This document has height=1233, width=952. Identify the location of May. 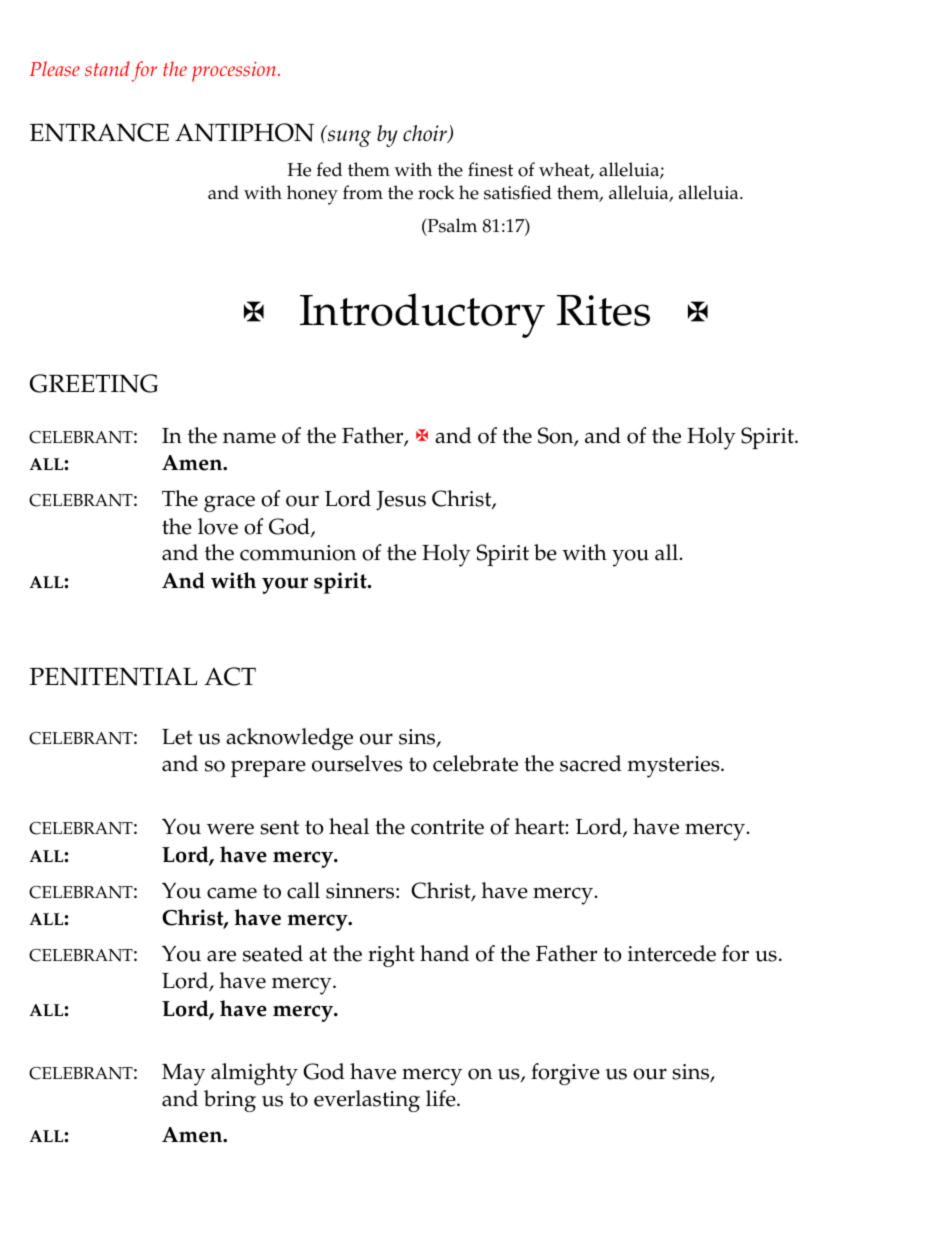
(184, 1075).
